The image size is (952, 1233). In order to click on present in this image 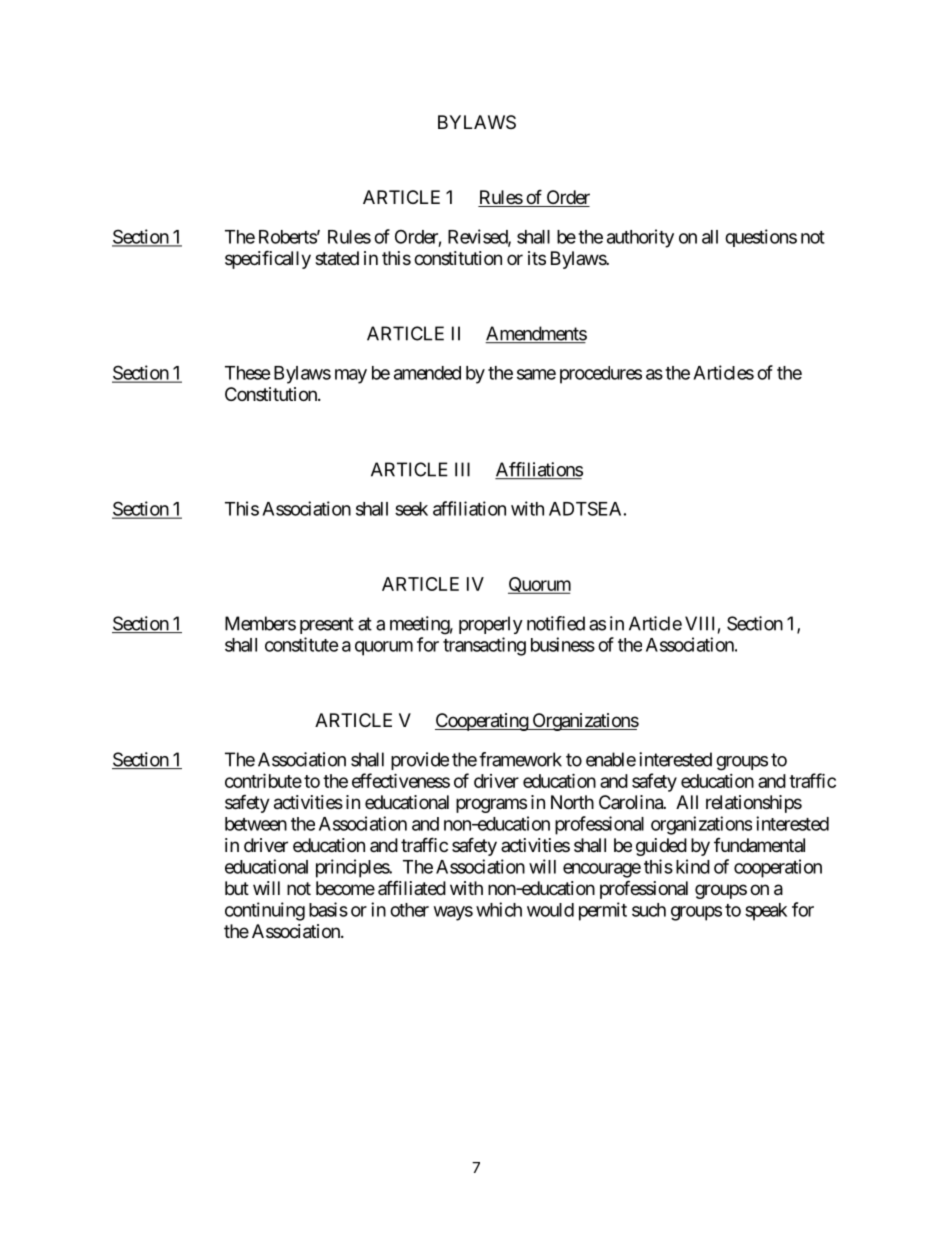, I will do `click(327, 625)`.
